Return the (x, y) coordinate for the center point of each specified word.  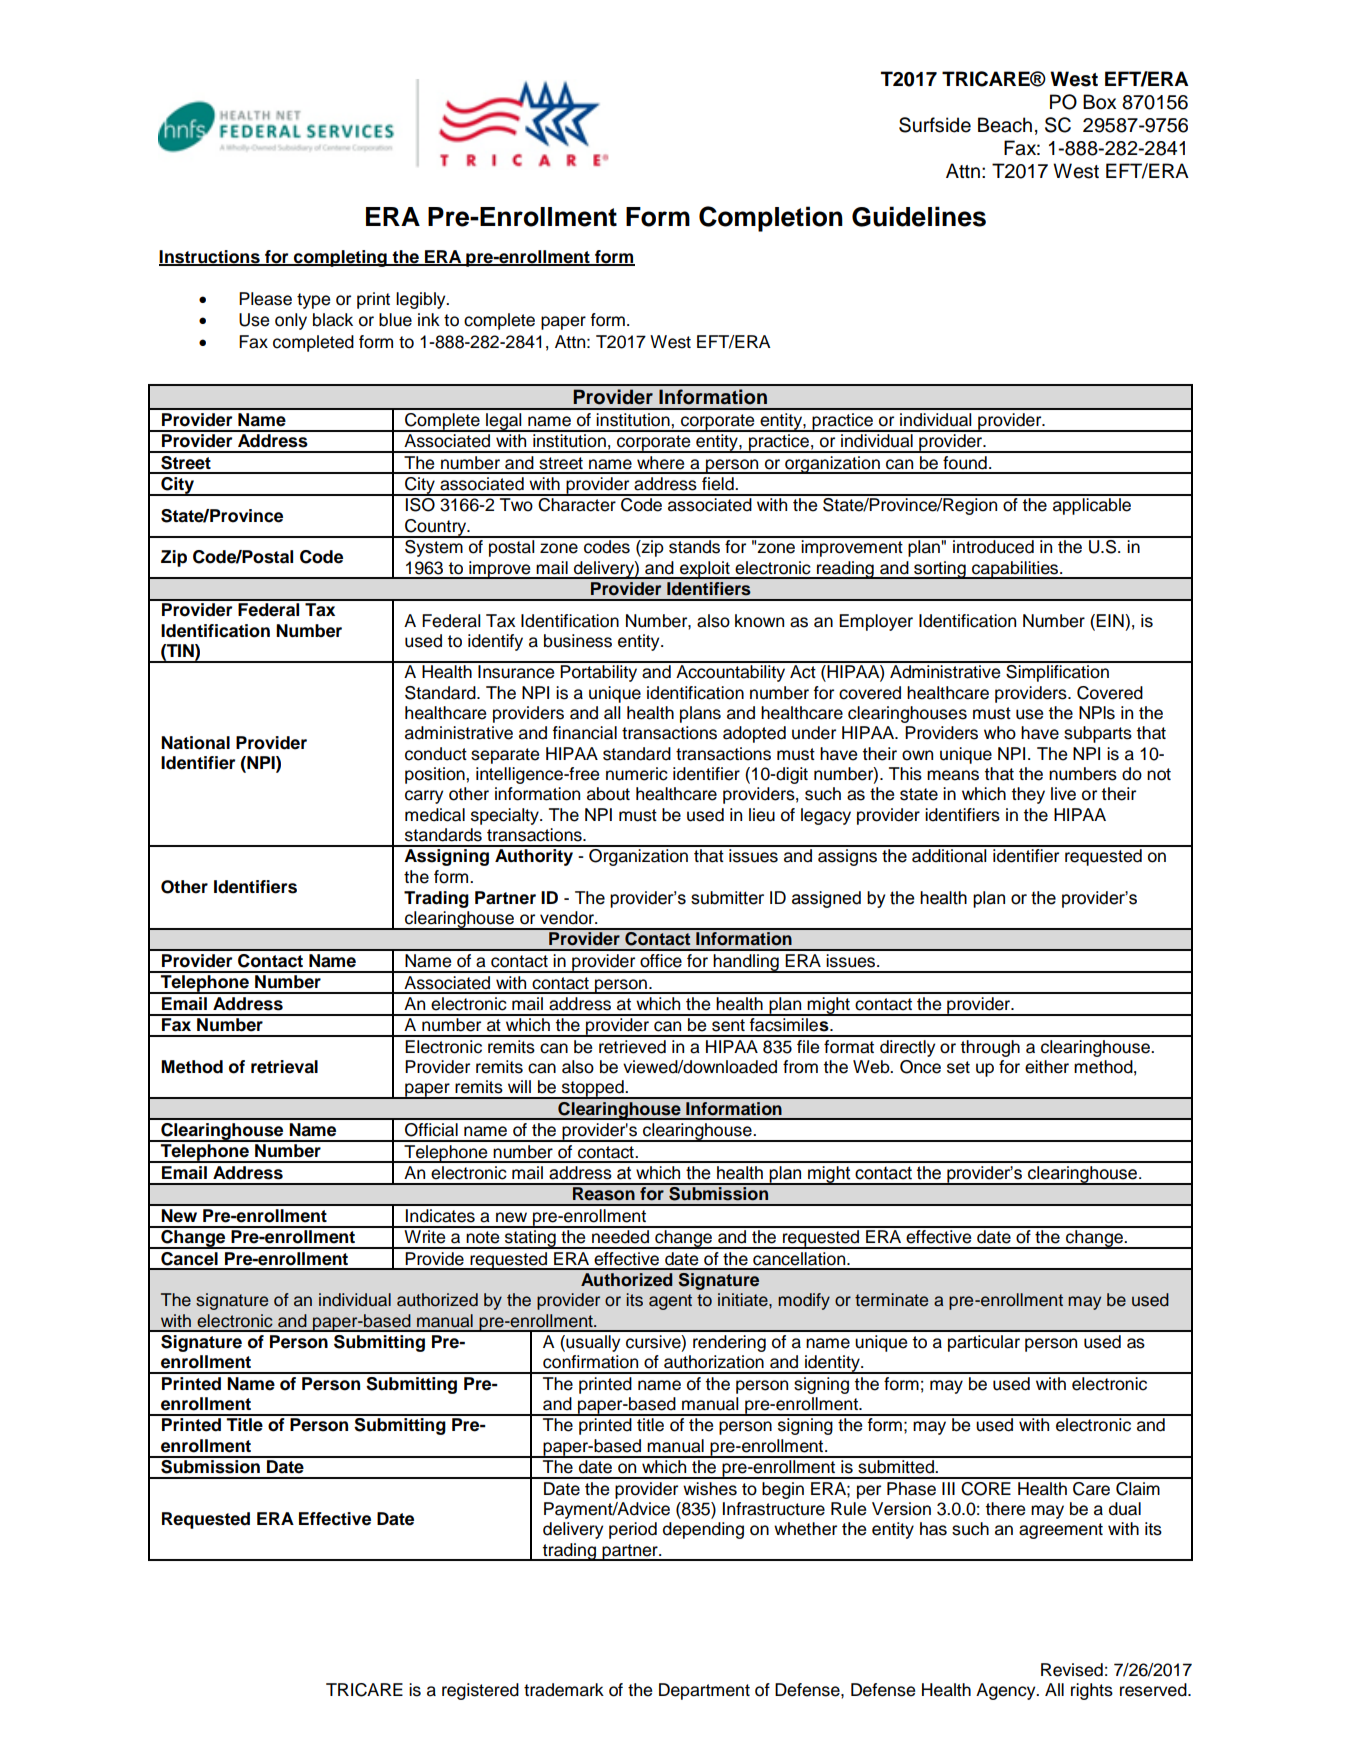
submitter (727, 898)
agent (670, 1302)
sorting (940, 570)
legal (504, 422)
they (1028, 795)
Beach (1005, 125)
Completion (771, 219)
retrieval (284, 1067)
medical (435, 815)
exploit (705, 570)
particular (984, 1343)
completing (340, 258)
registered (480, 1691)
